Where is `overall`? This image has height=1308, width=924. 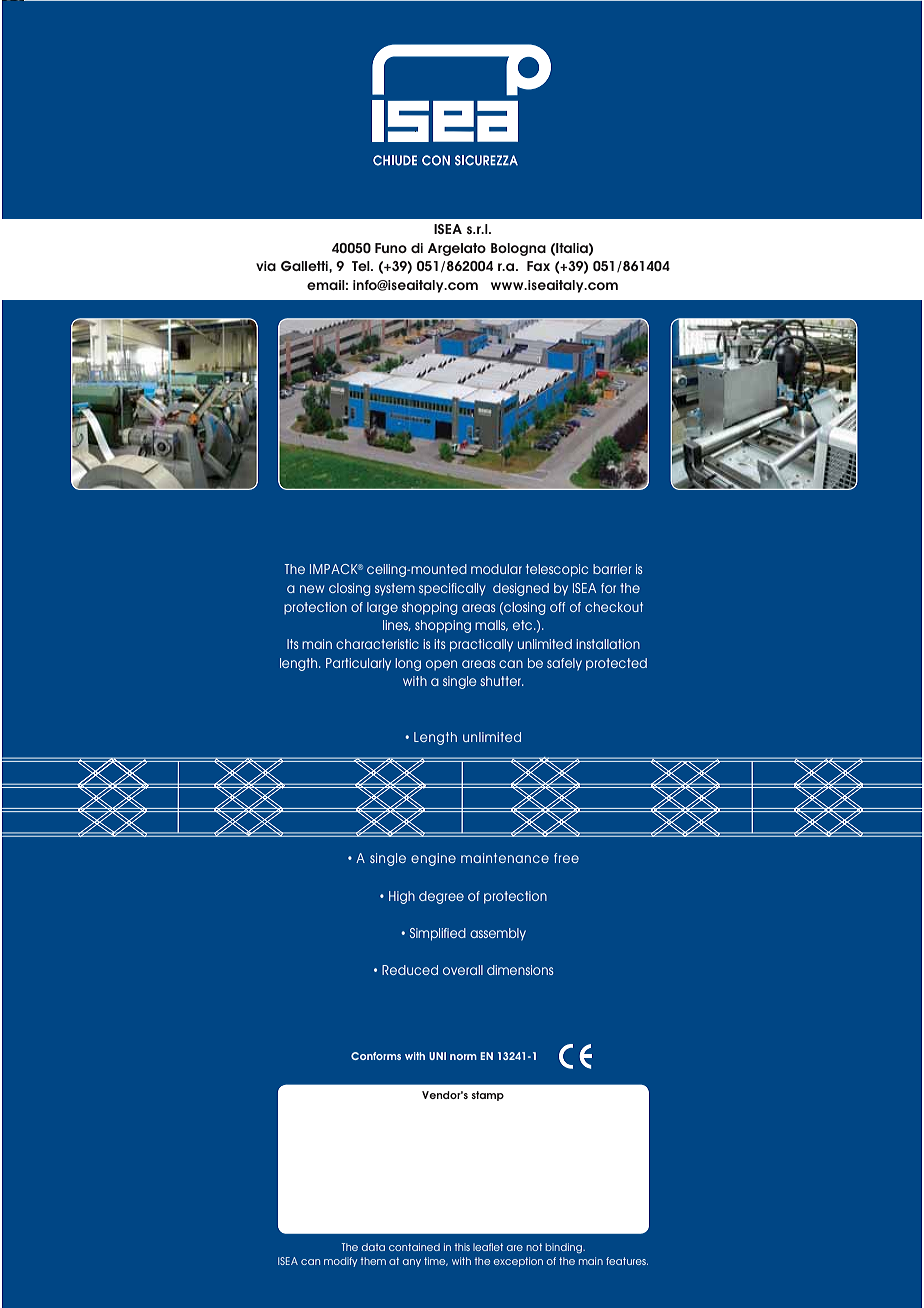 overall is located at coordinates (463, 970).
